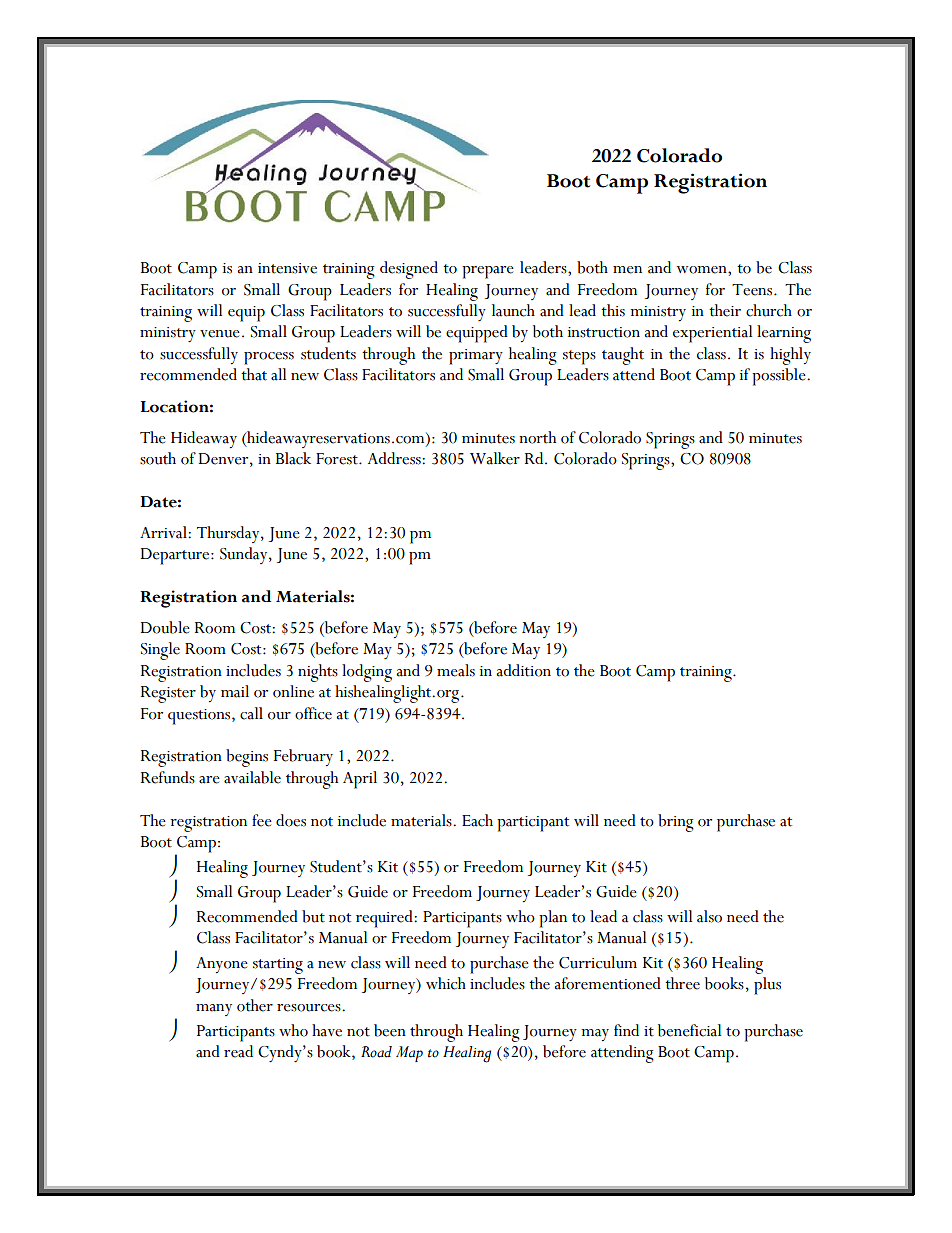  Describe the element at coordinates (725, 310) in the screenshot. I see `their` at that location.
